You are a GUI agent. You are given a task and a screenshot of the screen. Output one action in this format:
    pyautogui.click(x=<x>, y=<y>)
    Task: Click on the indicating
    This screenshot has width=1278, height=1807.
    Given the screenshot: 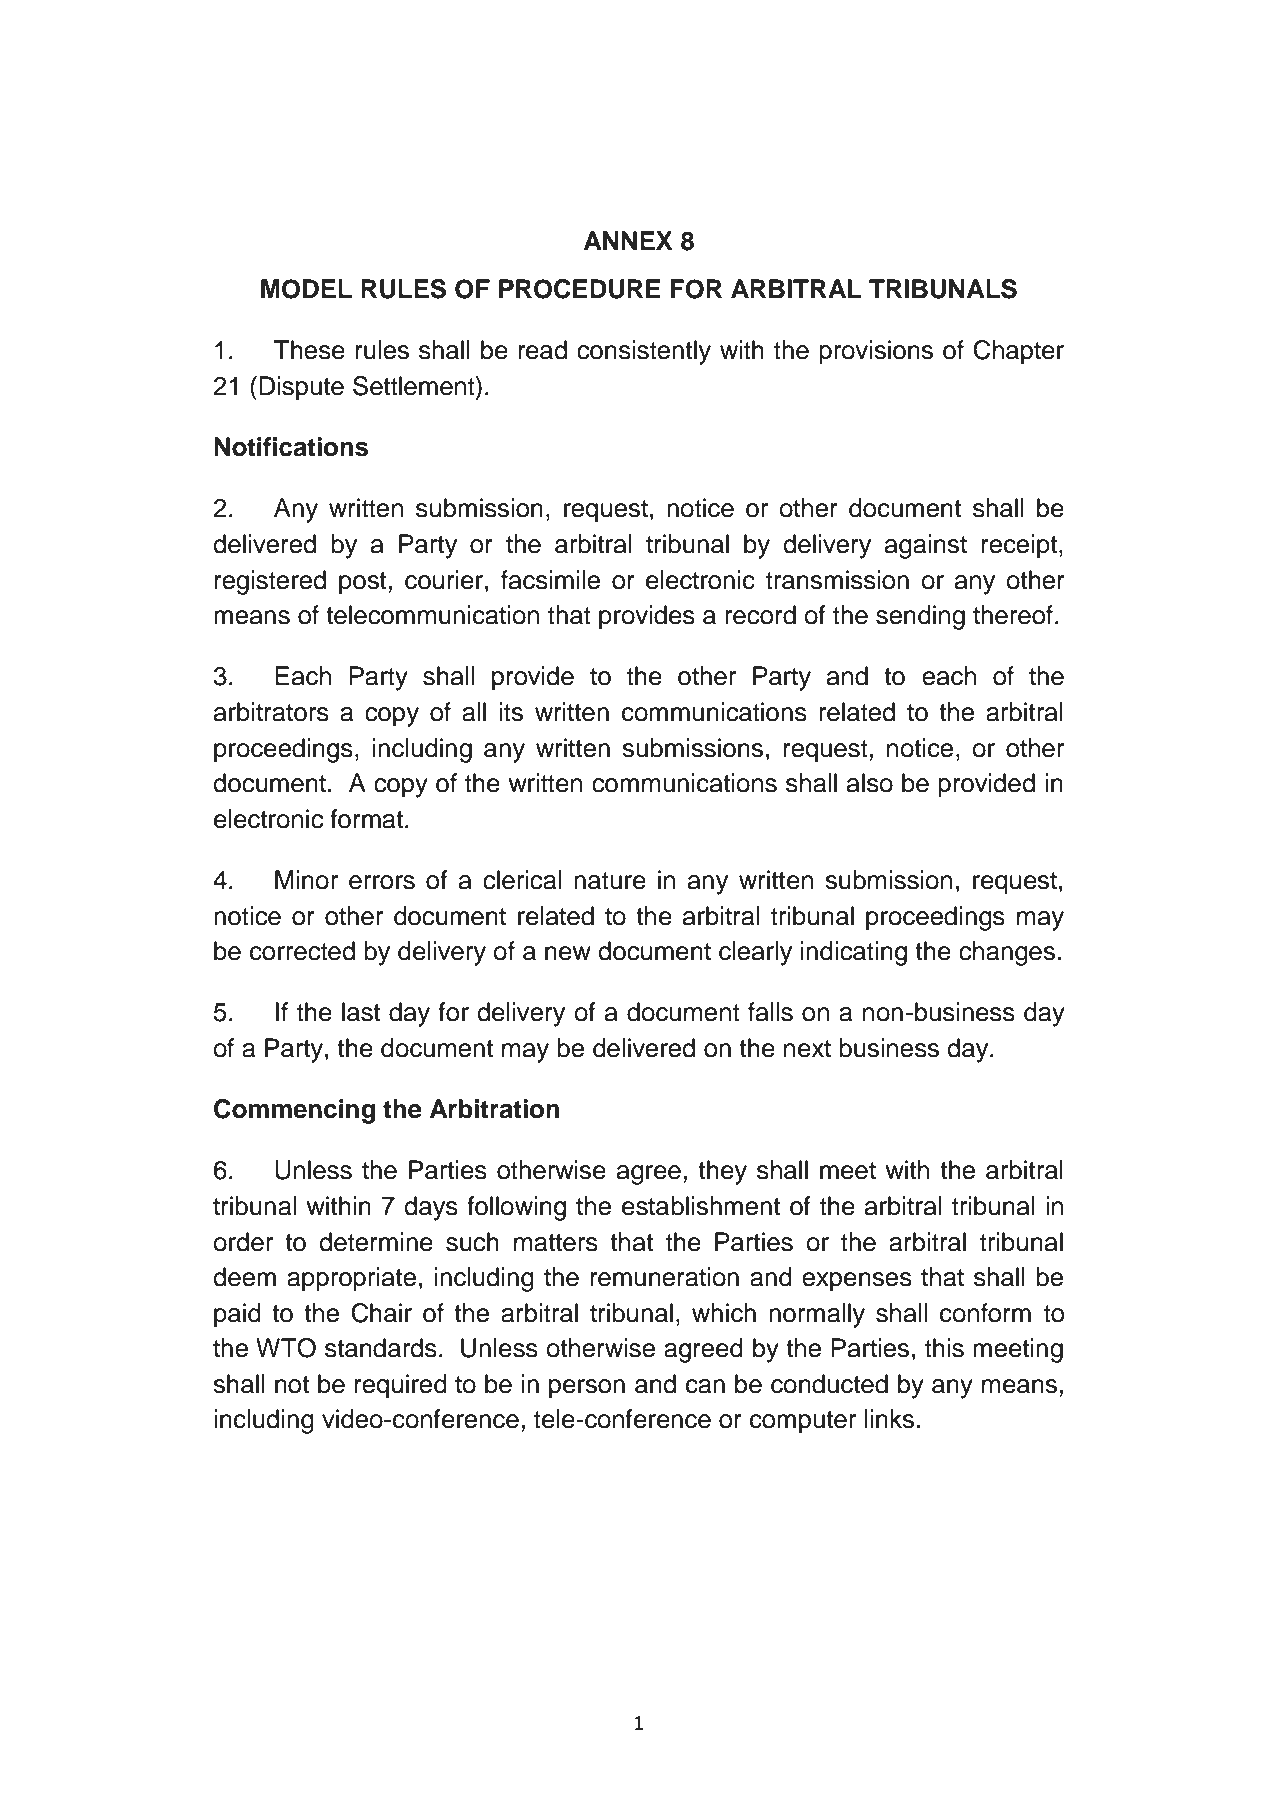 What is the action you would take?
    pyautogui.click(x=854, y=953)
